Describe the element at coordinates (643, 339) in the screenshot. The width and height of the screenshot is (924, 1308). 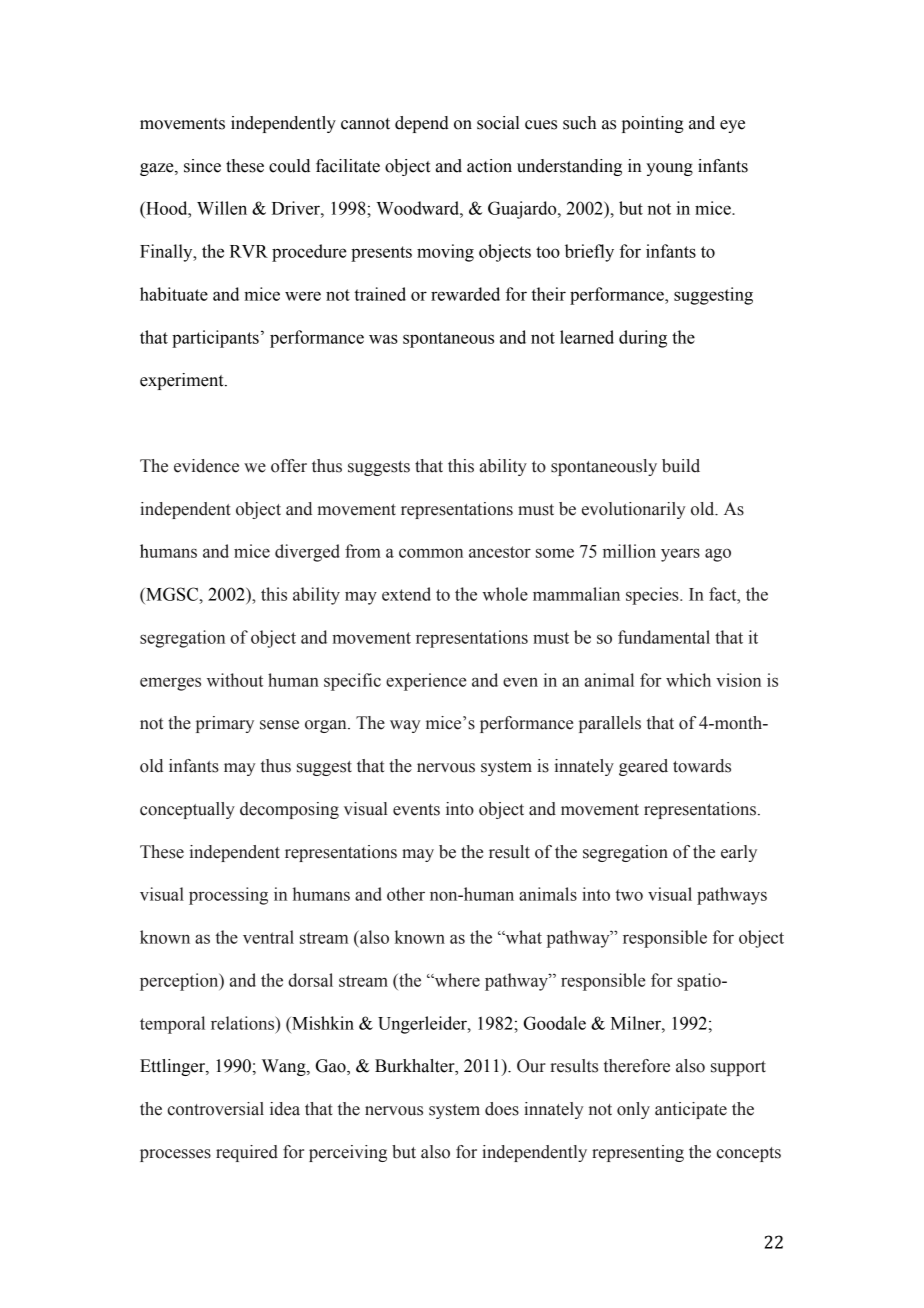
I see `during` at that location.
